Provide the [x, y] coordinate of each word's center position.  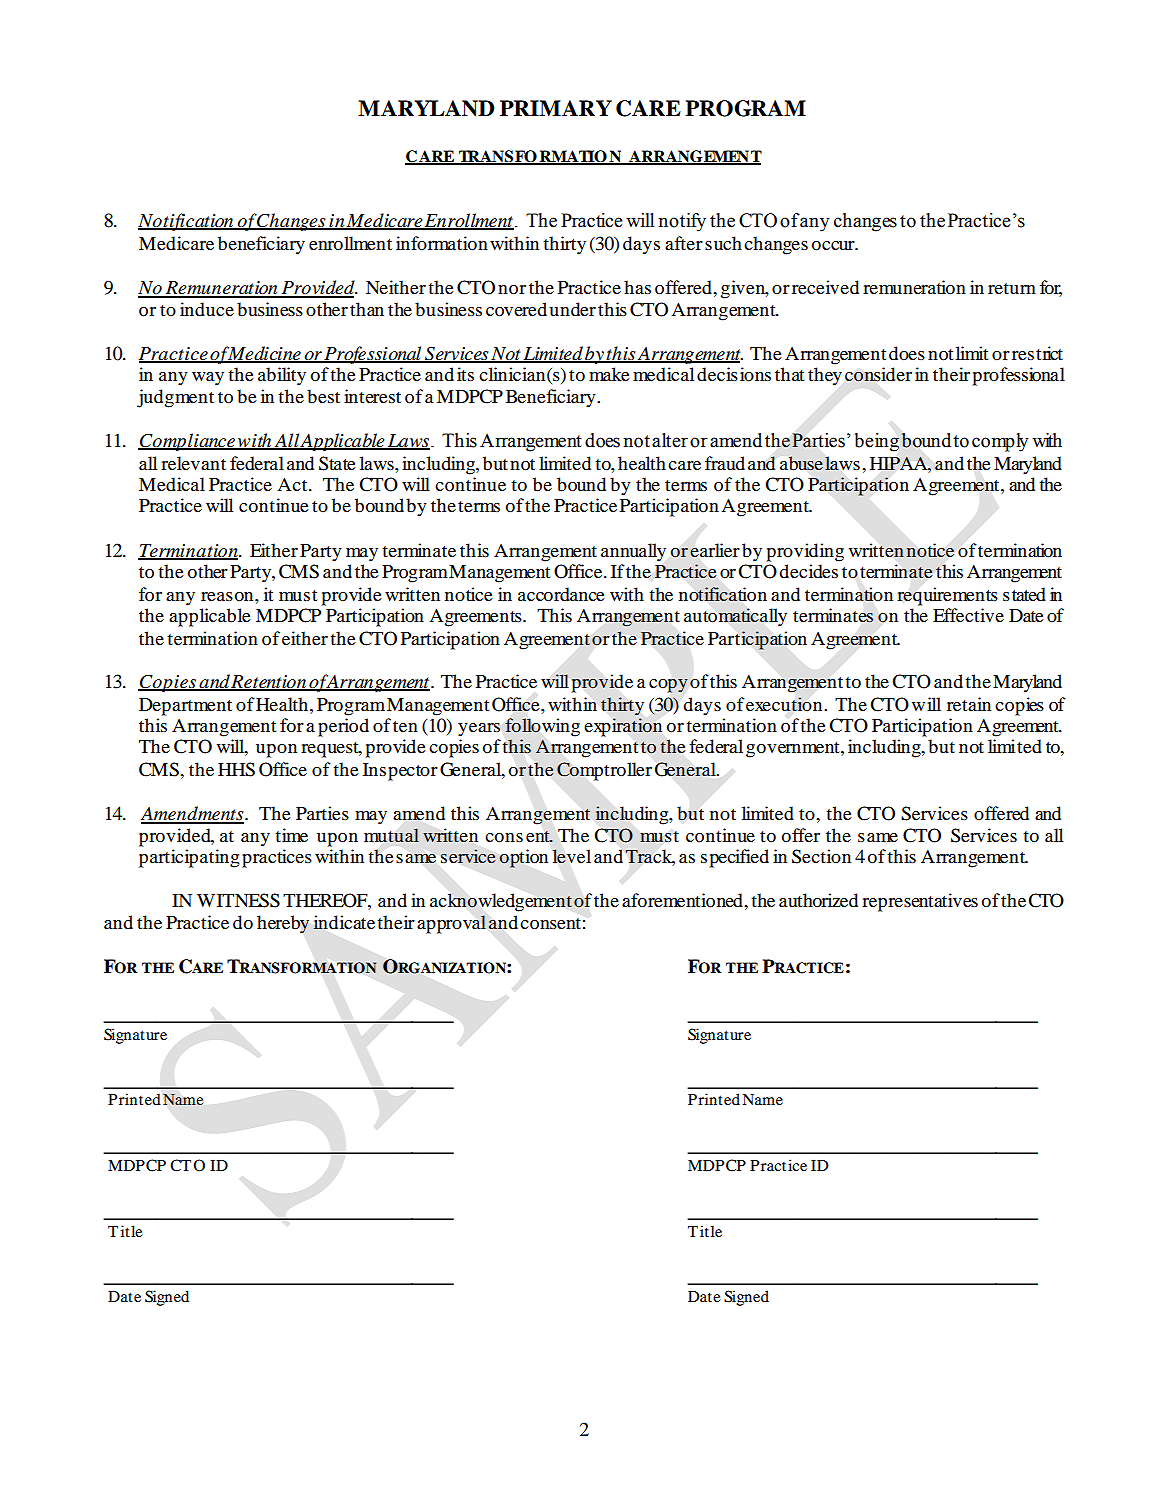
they [825, 376]
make [609, 374]
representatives [920, 902]
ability [282, 376]
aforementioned [683, 900]
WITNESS [238, 900]
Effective [968, 615]
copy [668, 686]
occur [834, 245]
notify [682, 222]
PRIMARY [556, 108]
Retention [269, 682]
